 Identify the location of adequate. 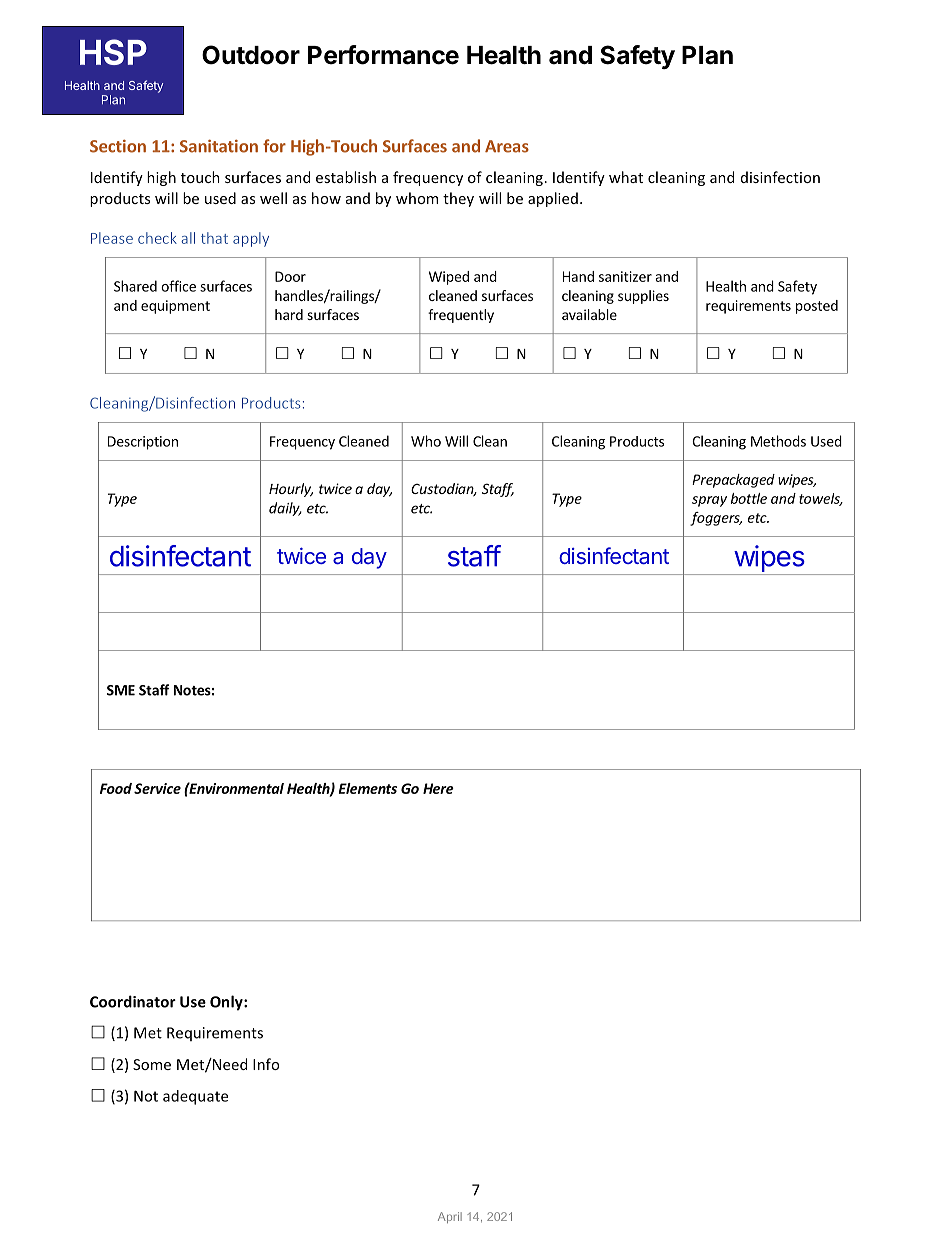
(195, 1097).
